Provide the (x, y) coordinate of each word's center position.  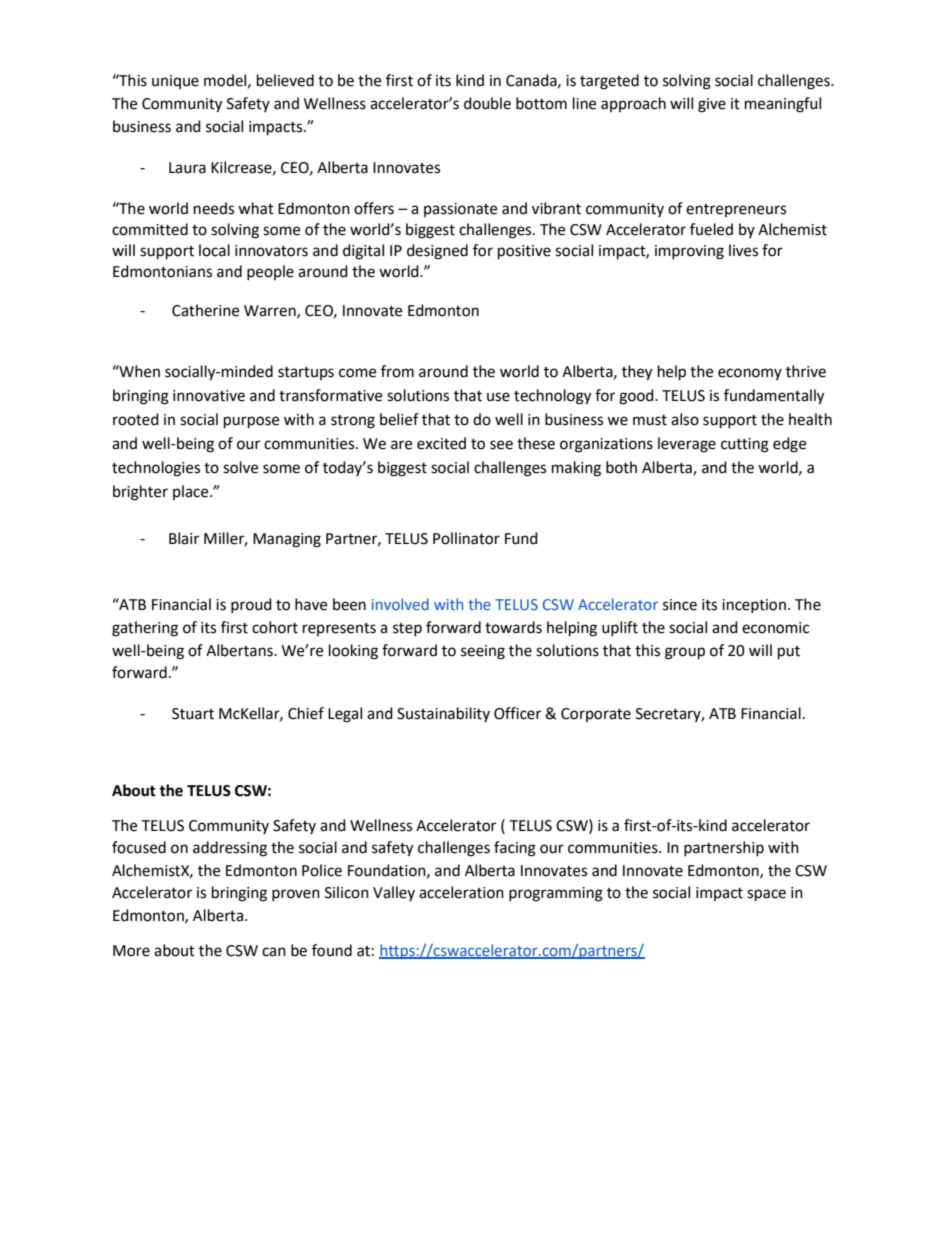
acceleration (461, 892)
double (487, 103)
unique (175, 82)
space (766, 895)
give (712, 105)
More (131, 951)
